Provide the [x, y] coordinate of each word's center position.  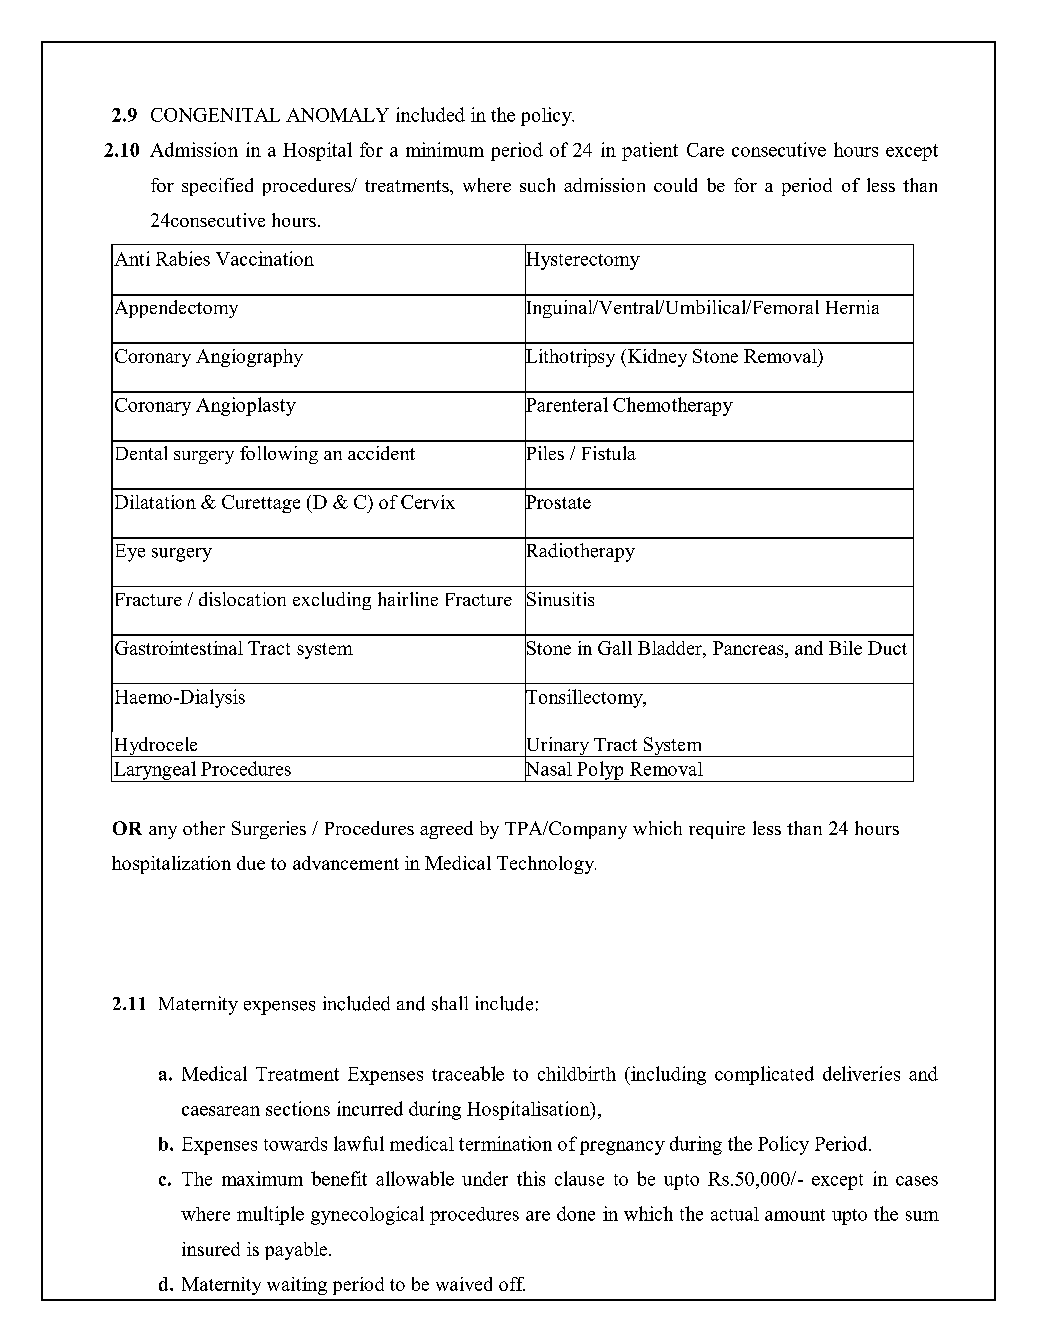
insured [211, 1249]
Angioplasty [246, 406]
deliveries [861, 1073]
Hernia [852, 307]
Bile [845, 648]
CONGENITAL [215, 115]
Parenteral [566, 404]
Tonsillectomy [585, 698]
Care [705, 150]
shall [450, 1003]
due [251, 863]
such [537, 185]
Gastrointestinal [179, 648]
